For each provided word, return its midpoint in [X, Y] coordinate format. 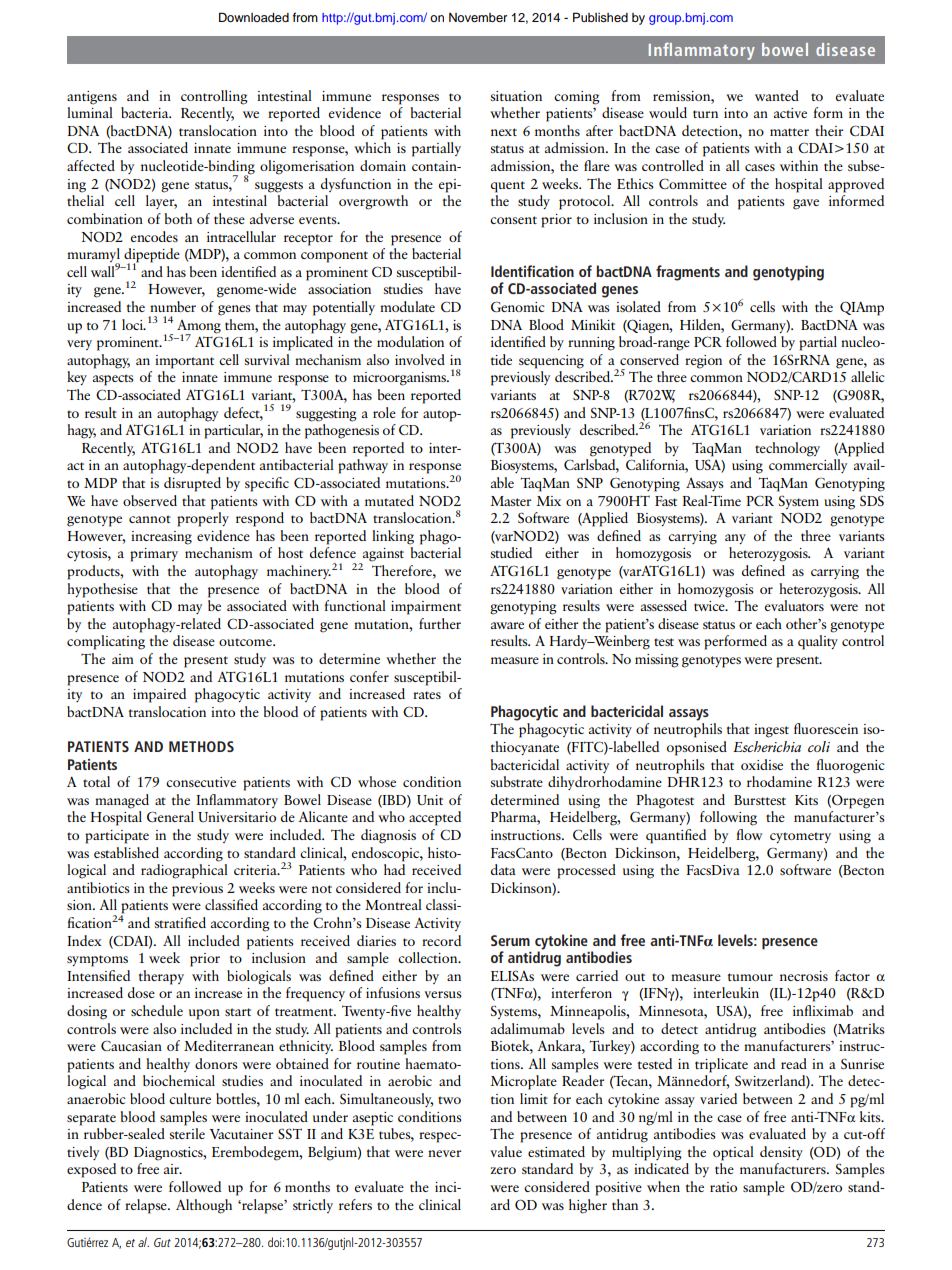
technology [787, 449]
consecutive [201, 782]
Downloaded [254, 17]
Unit [430, 800]
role [384, 412]
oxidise [762, 764]
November [478, 17]
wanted [777, 95]
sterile [187, 1133]
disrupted [192, 484]
